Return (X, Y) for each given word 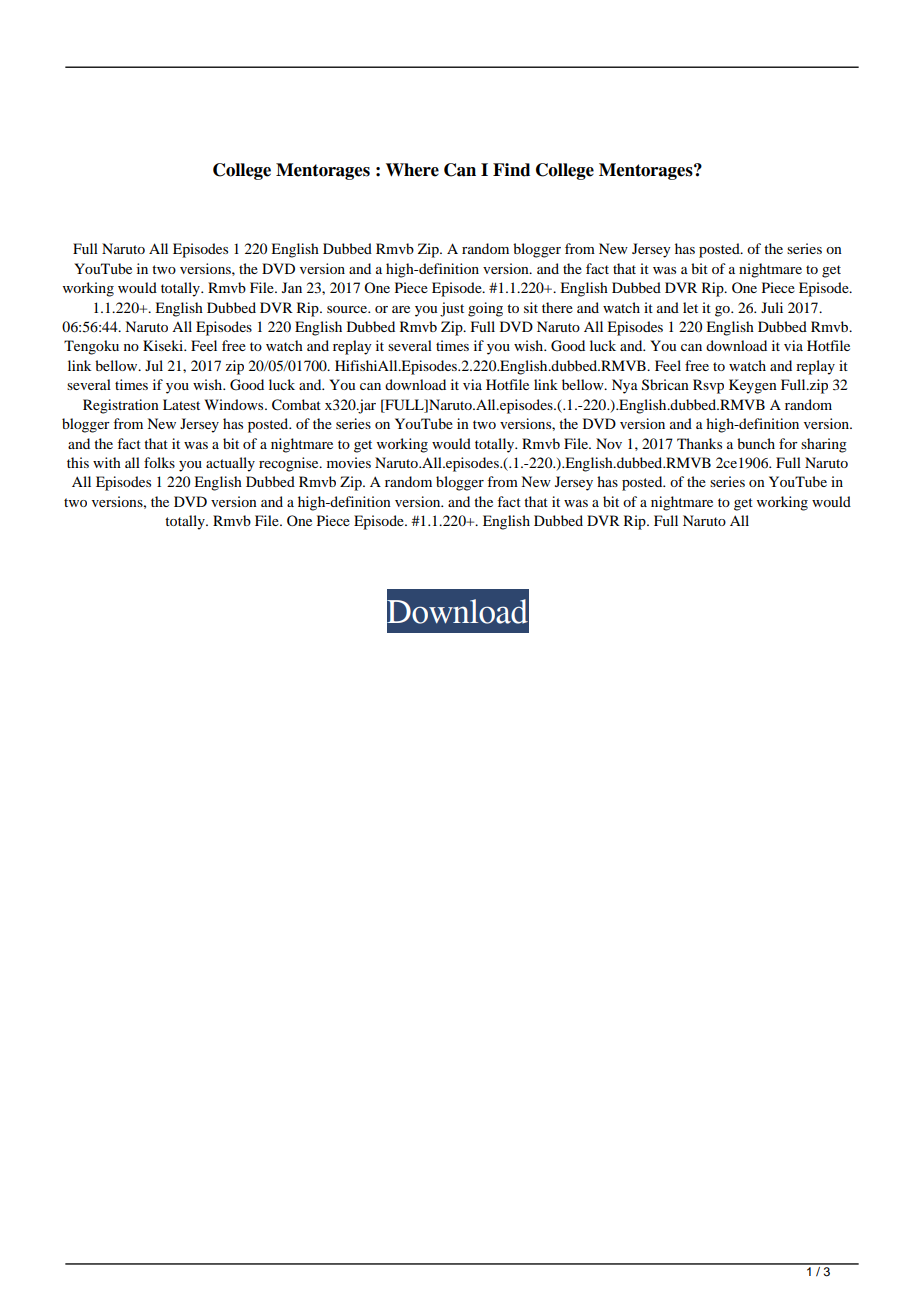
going (485, 309)
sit (531, 307)
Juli (772, 307)
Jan (292, 287)
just (452, 309)
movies (349, 462)
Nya (625, 386)
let (690, 307)
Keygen (753, 386)
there (557, 307)
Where (412, 170)
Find (511, 170)
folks (159, 462)
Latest (181, 404)
